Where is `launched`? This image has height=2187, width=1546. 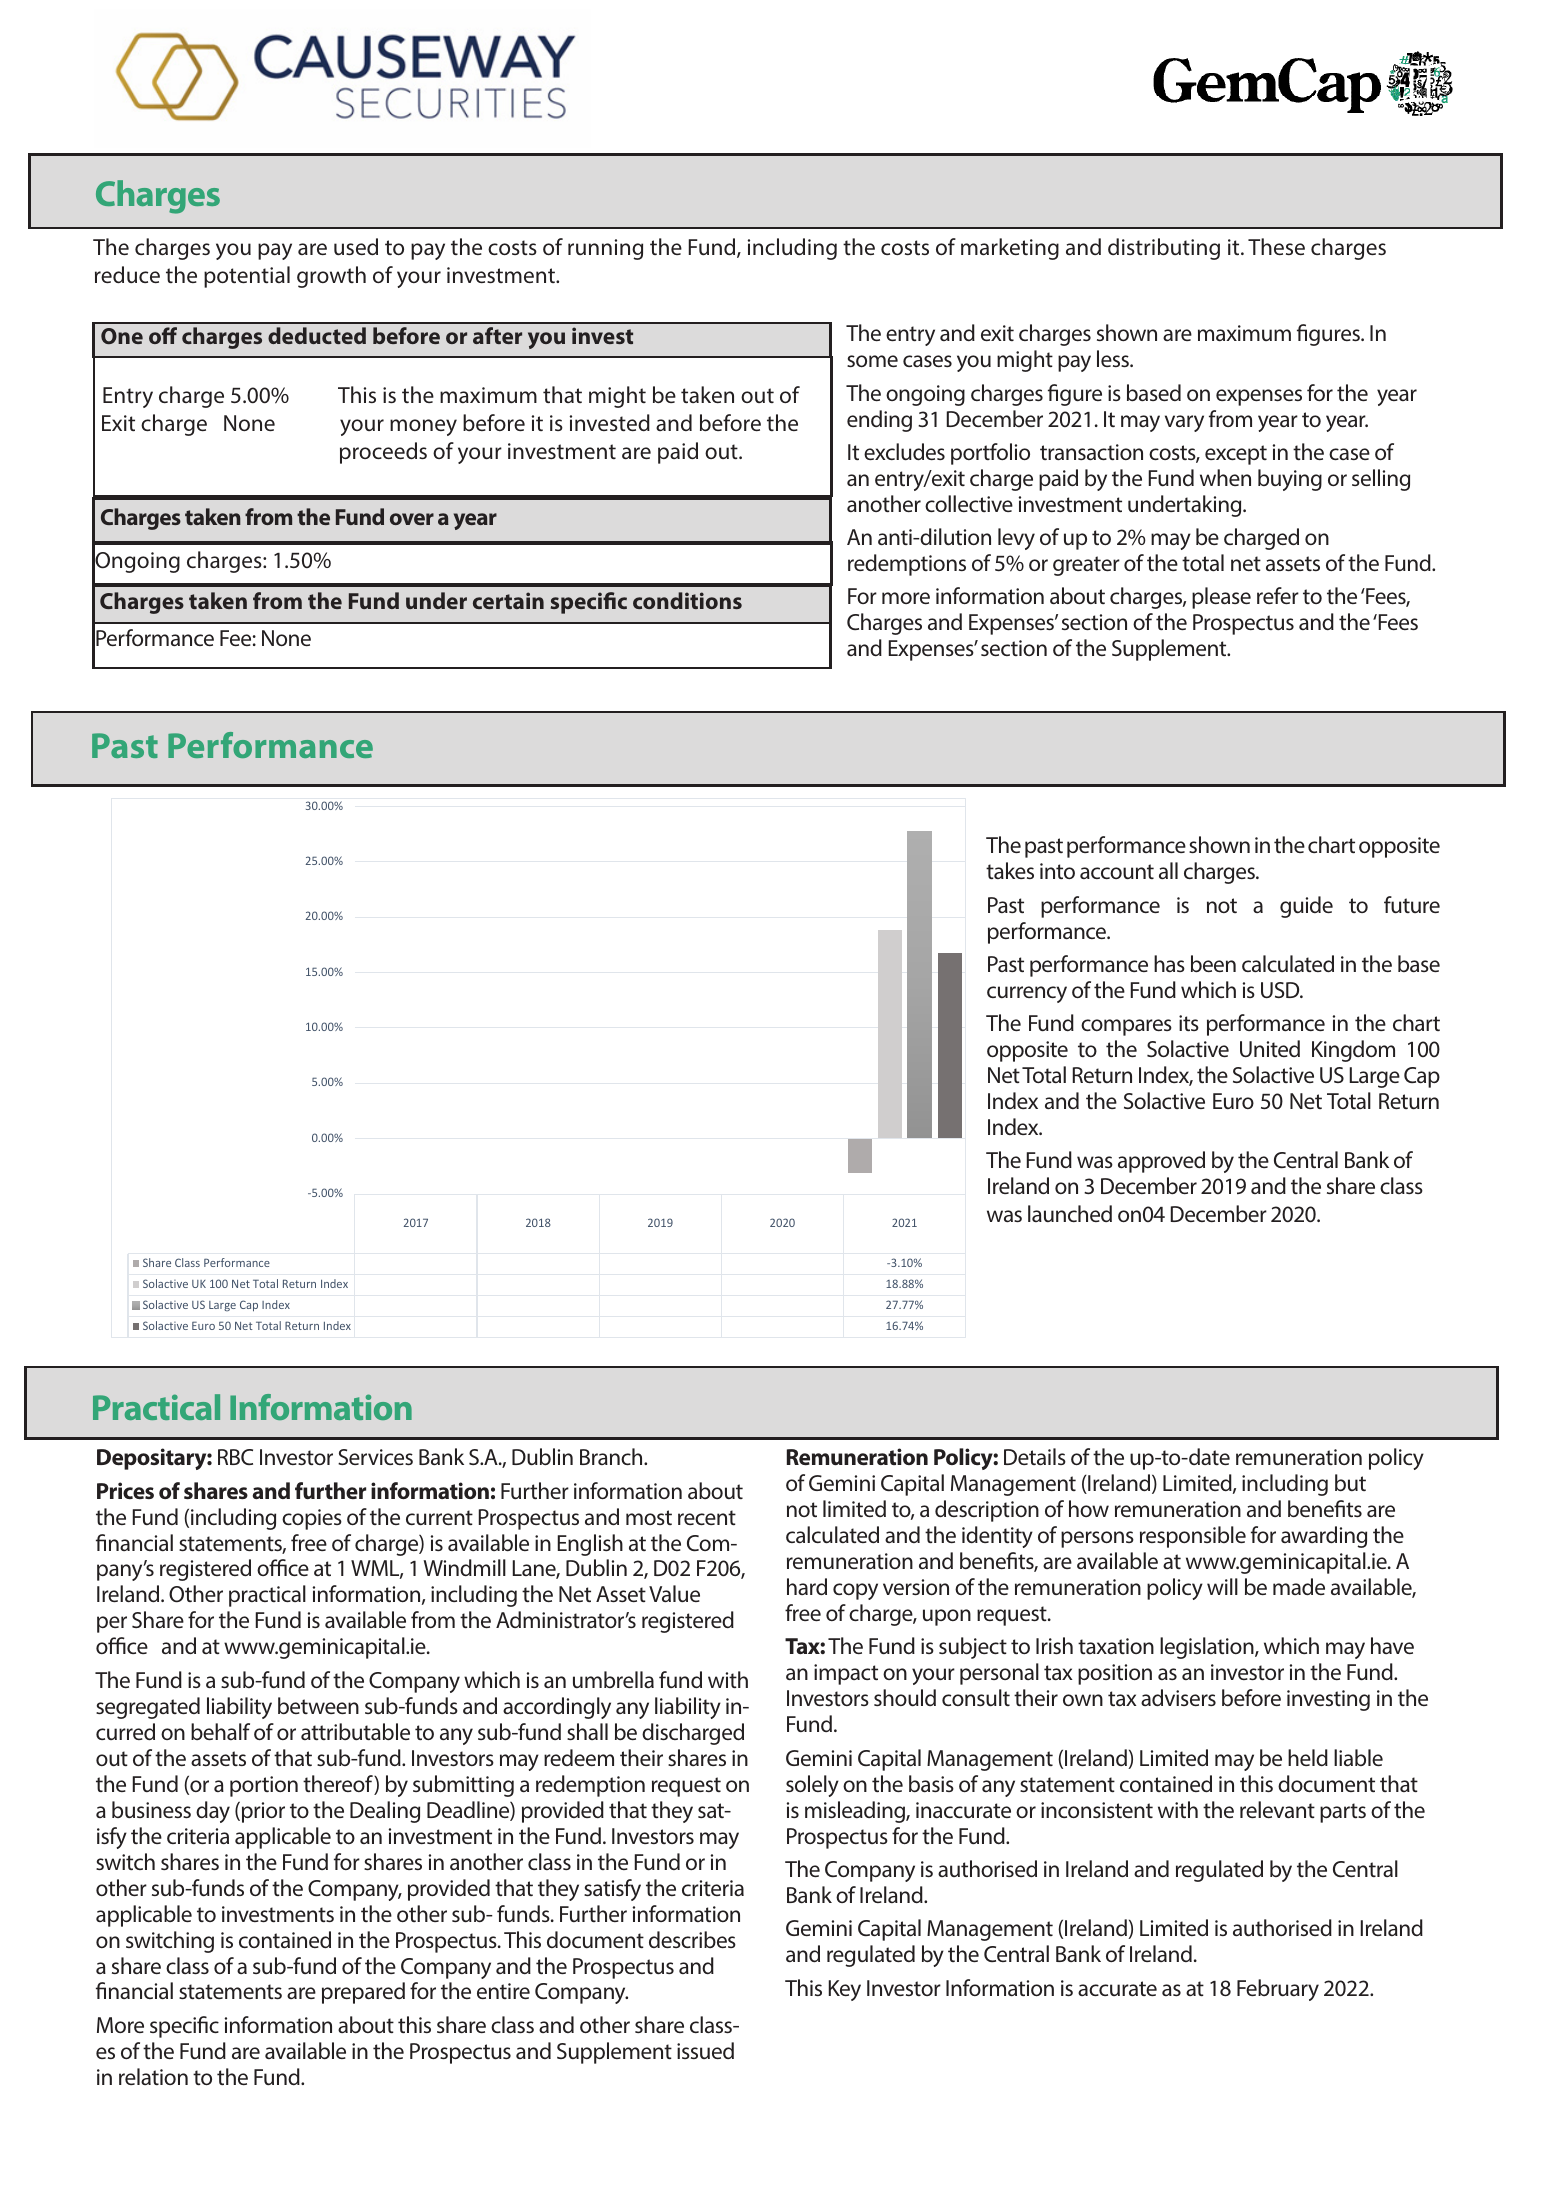 launched is located at coordinates (1070, 1213).
